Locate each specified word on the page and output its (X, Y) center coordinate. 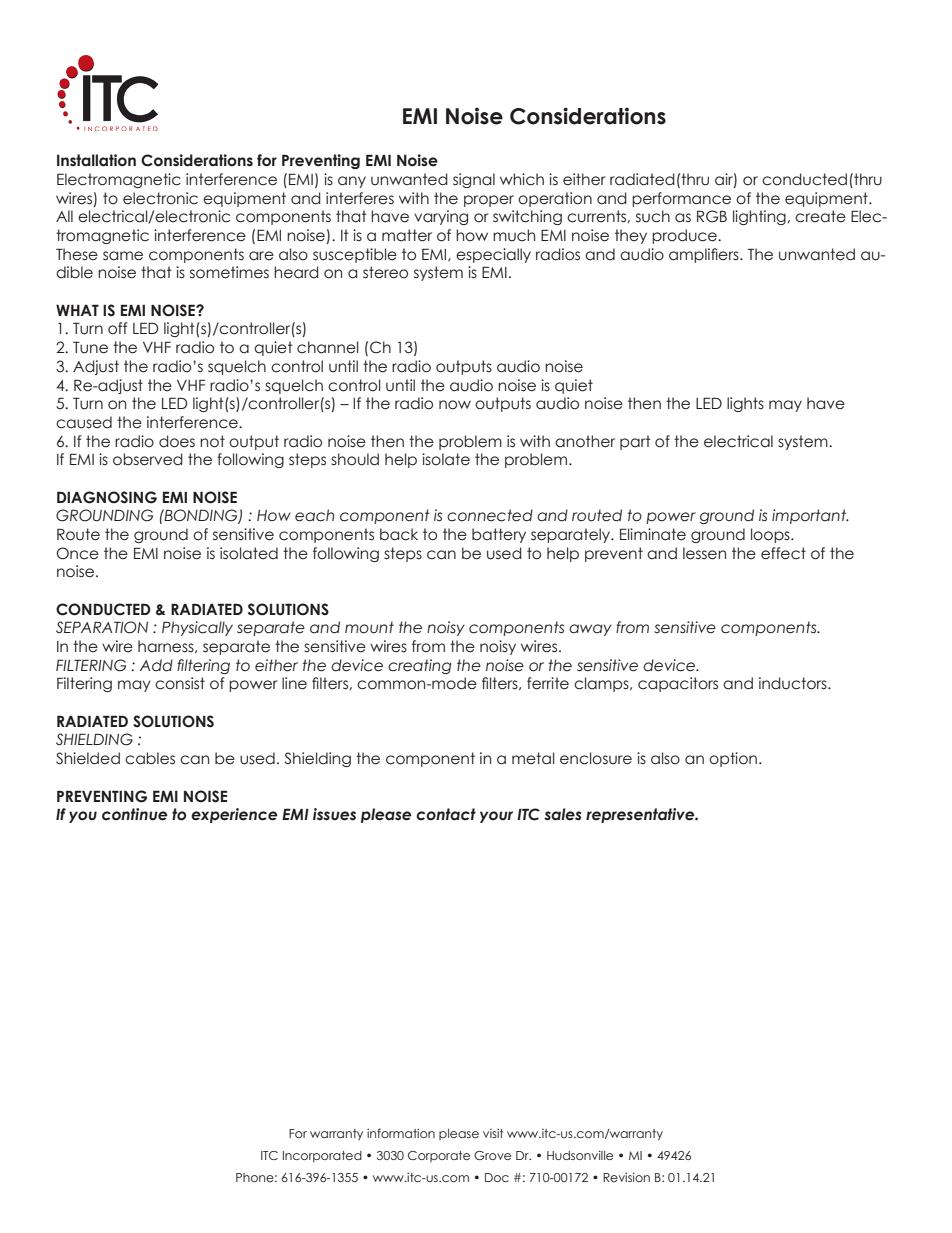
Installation (96, 160)
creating (419, 666)
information (401, 1133)
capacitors (678, 684)
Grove (492, 1155)
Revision (626, 1177)
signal (474, 180)
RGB (712, 216)
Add (156, 665)
